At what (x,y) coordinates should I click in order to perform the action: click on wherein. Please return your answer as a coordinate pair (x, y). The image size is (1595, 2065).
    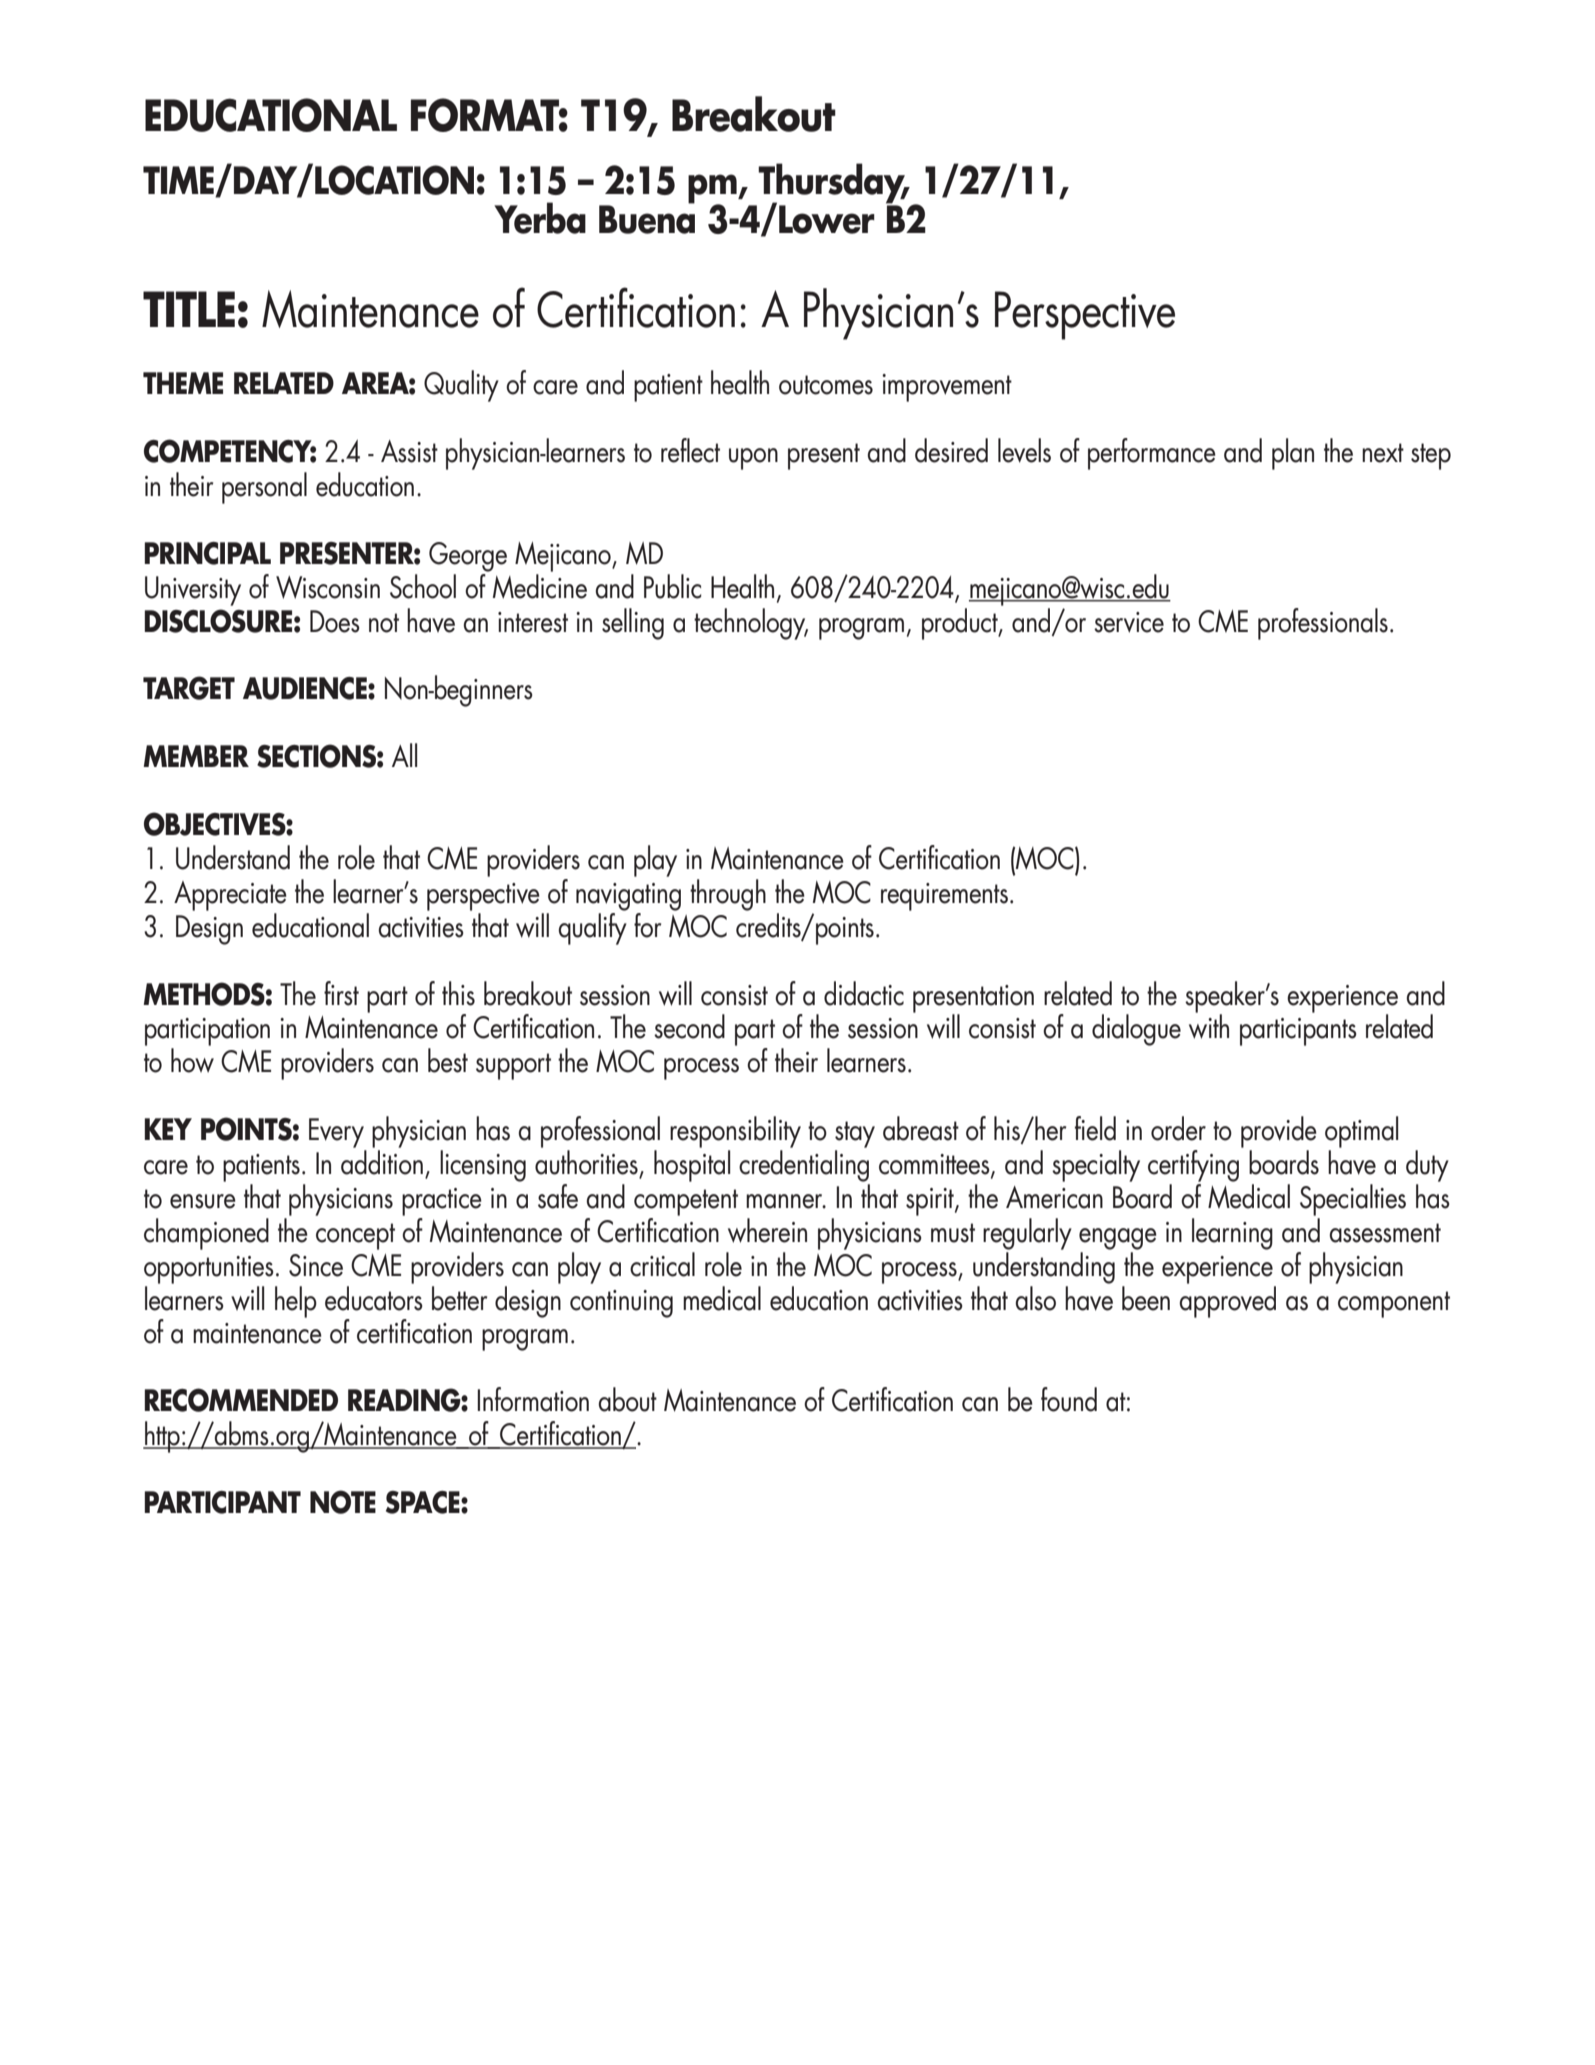
    Looking at the image, I should click on (767, 1230).
